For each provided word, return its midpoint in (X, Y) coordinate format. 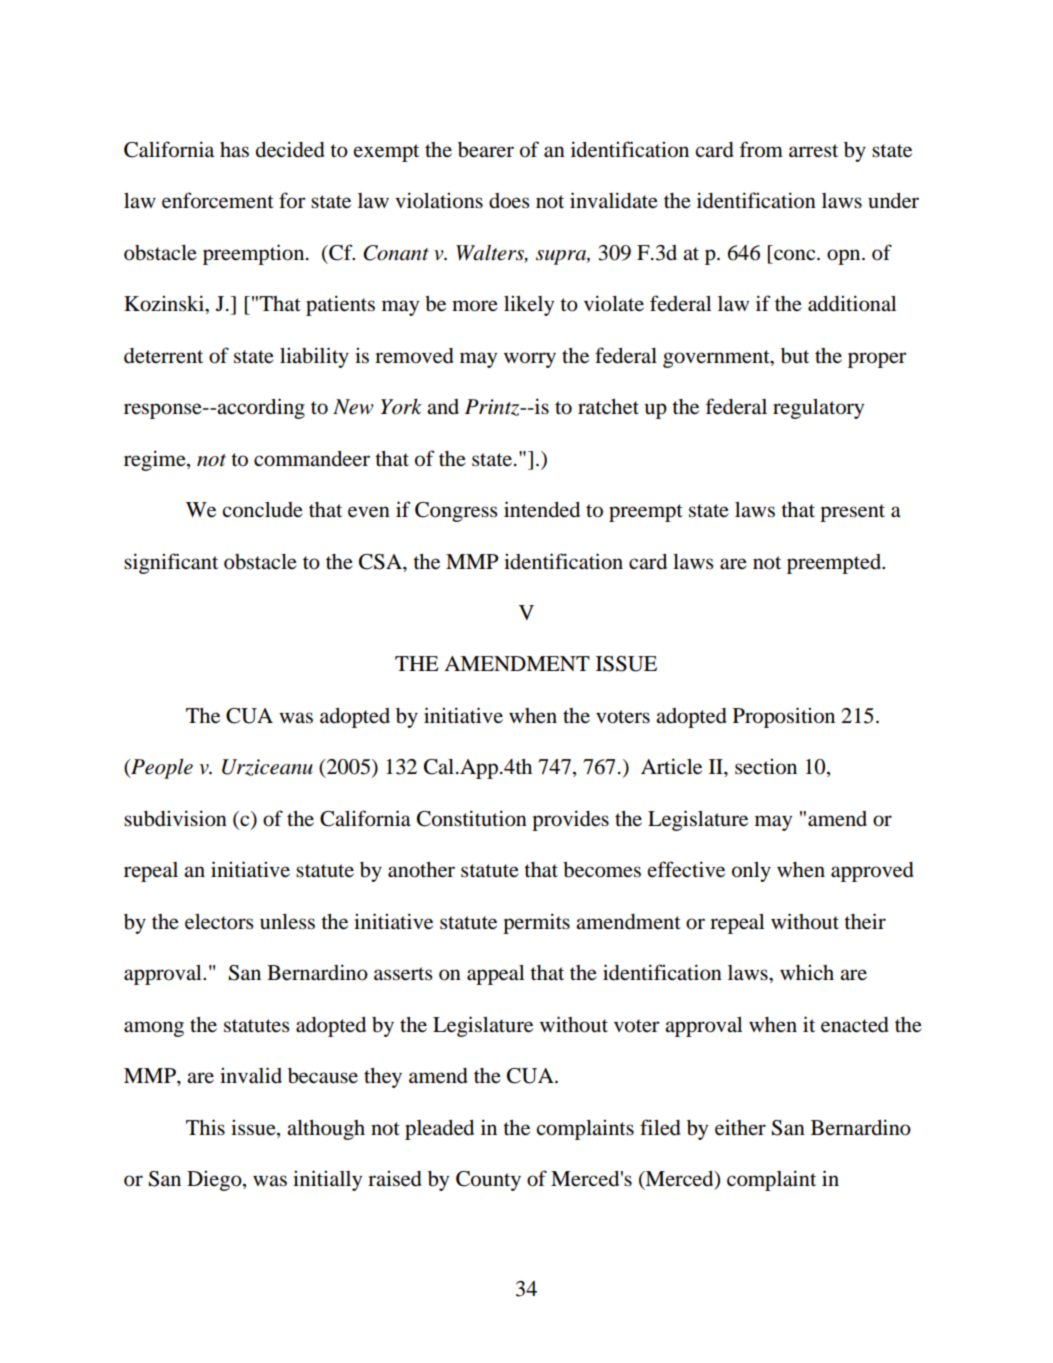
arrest (813, 150)
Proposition (784, 717)
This (205, 1127)
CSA (381, 562)
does (509, 201)
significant (171, 563)
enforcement (218, 200)
